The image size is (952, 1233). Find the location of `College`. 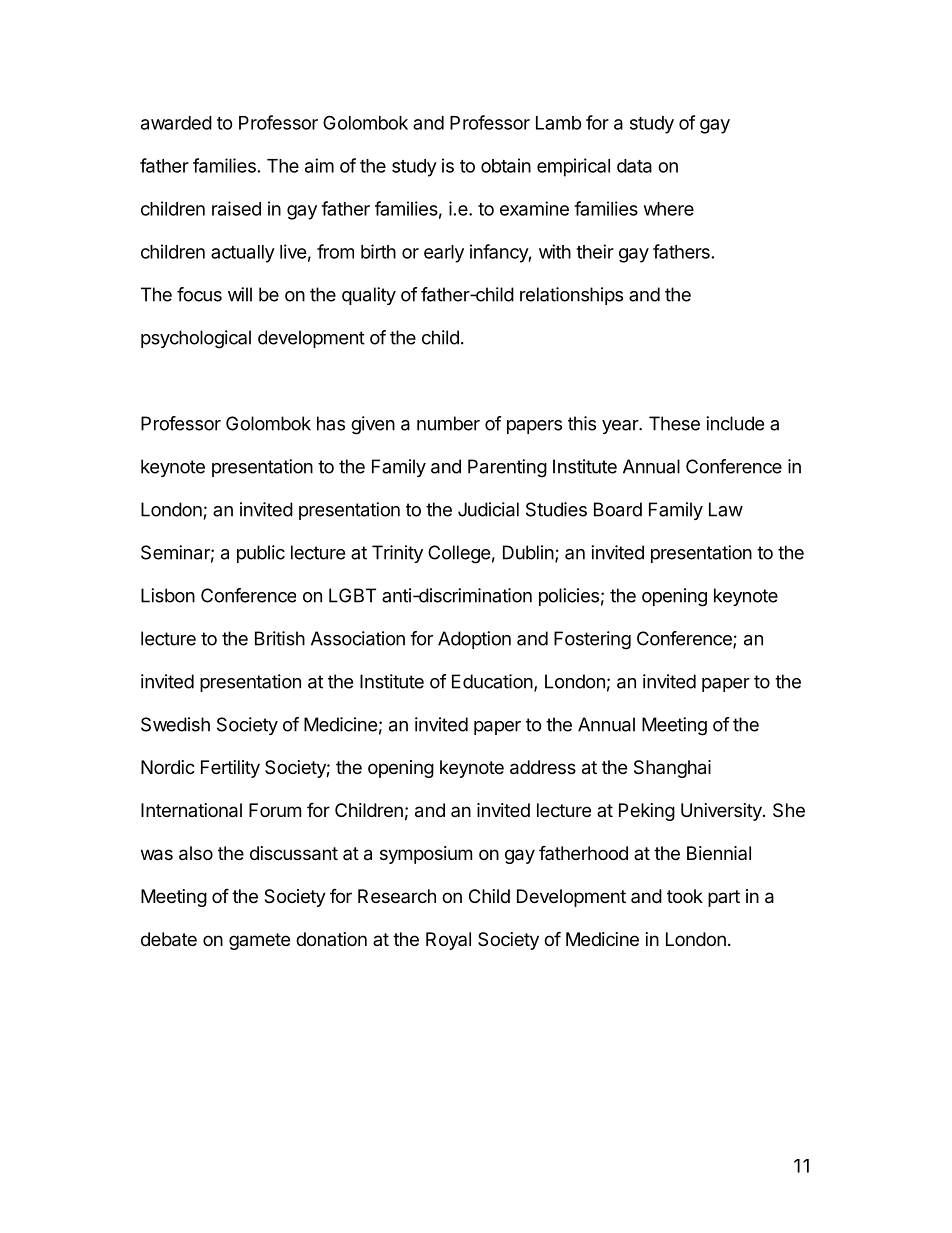

College is located at coordinates (459, 554).
